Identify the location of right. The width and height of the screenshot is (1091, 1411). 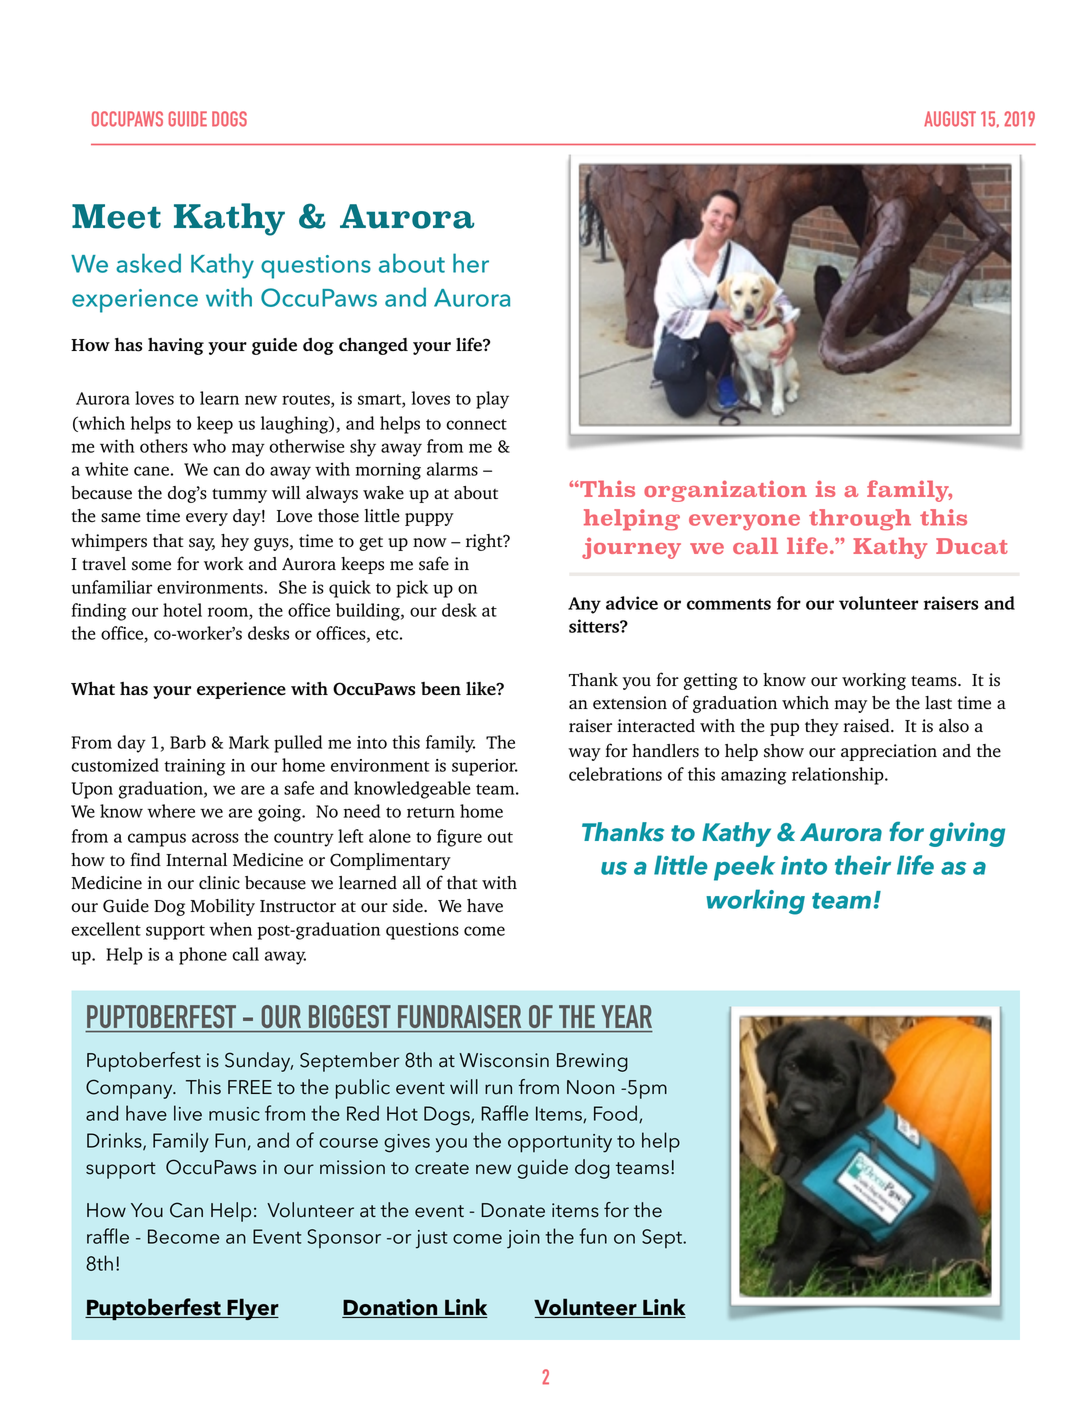
(485, 542).
